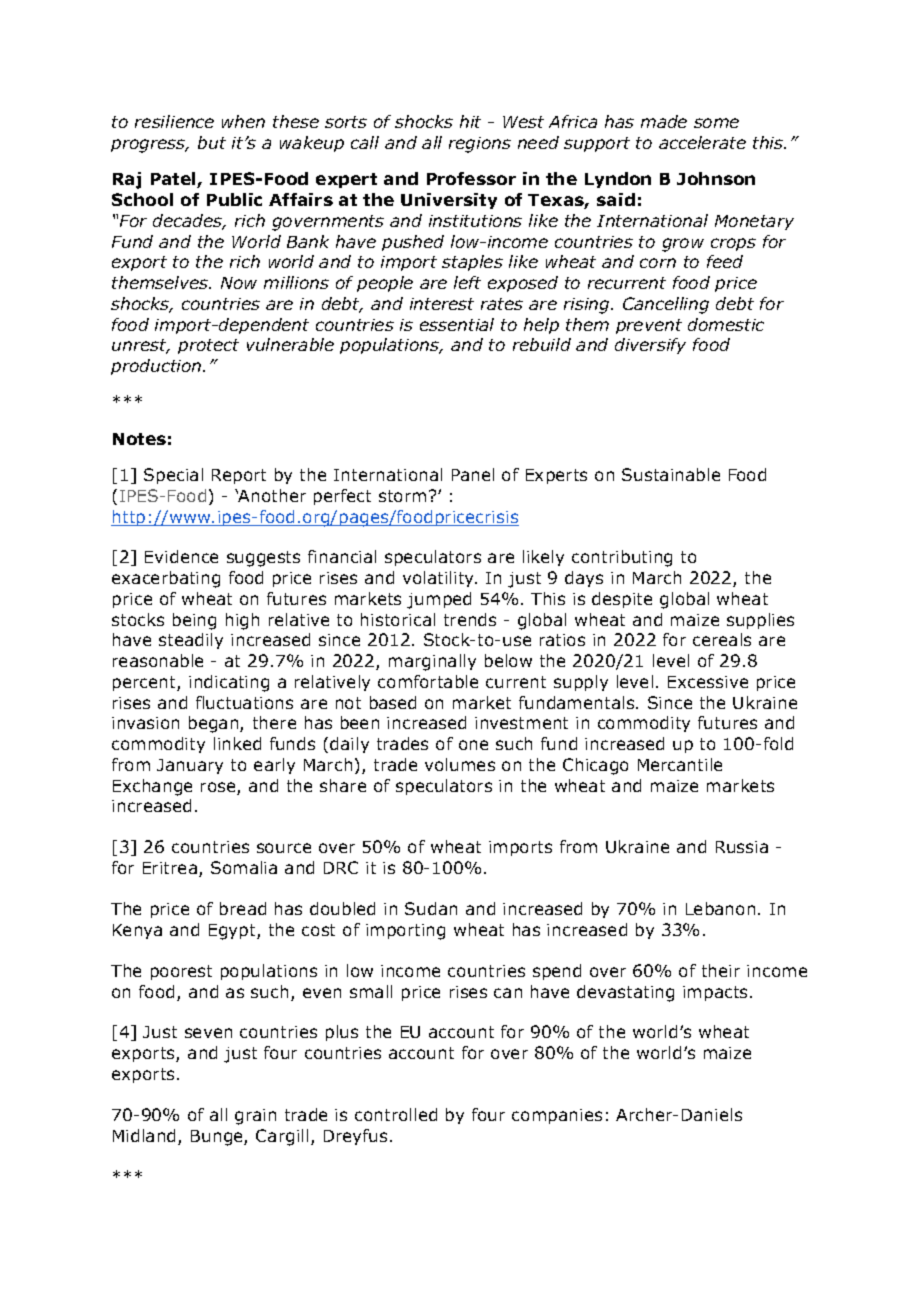 The height and width of the page is (1307, 924). Describe the element at coordinates (174, 121) in the page. I see `resilience` at that location.
